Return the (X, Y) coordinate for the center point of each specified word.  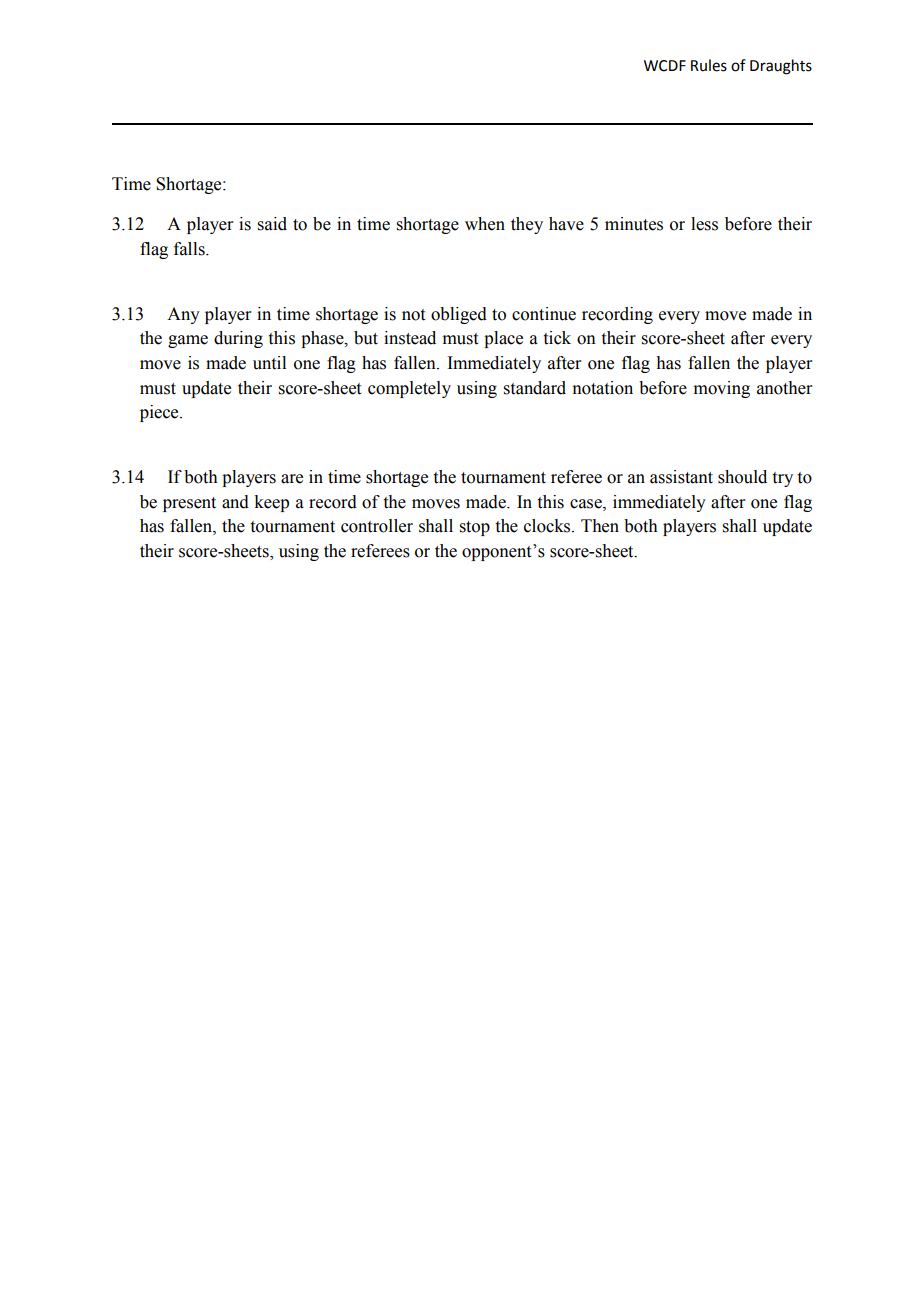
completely (409, 389)
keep (271, 503)
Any (183, 315)
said (272, 224)
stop (475, 528)
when (485, 224)
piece (160, 413)
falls (190, 249)
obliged (459, 315)
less (704, 224)
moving (722, 389)
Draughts (781, 67)
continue (544, 314)
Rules (709, 65)
